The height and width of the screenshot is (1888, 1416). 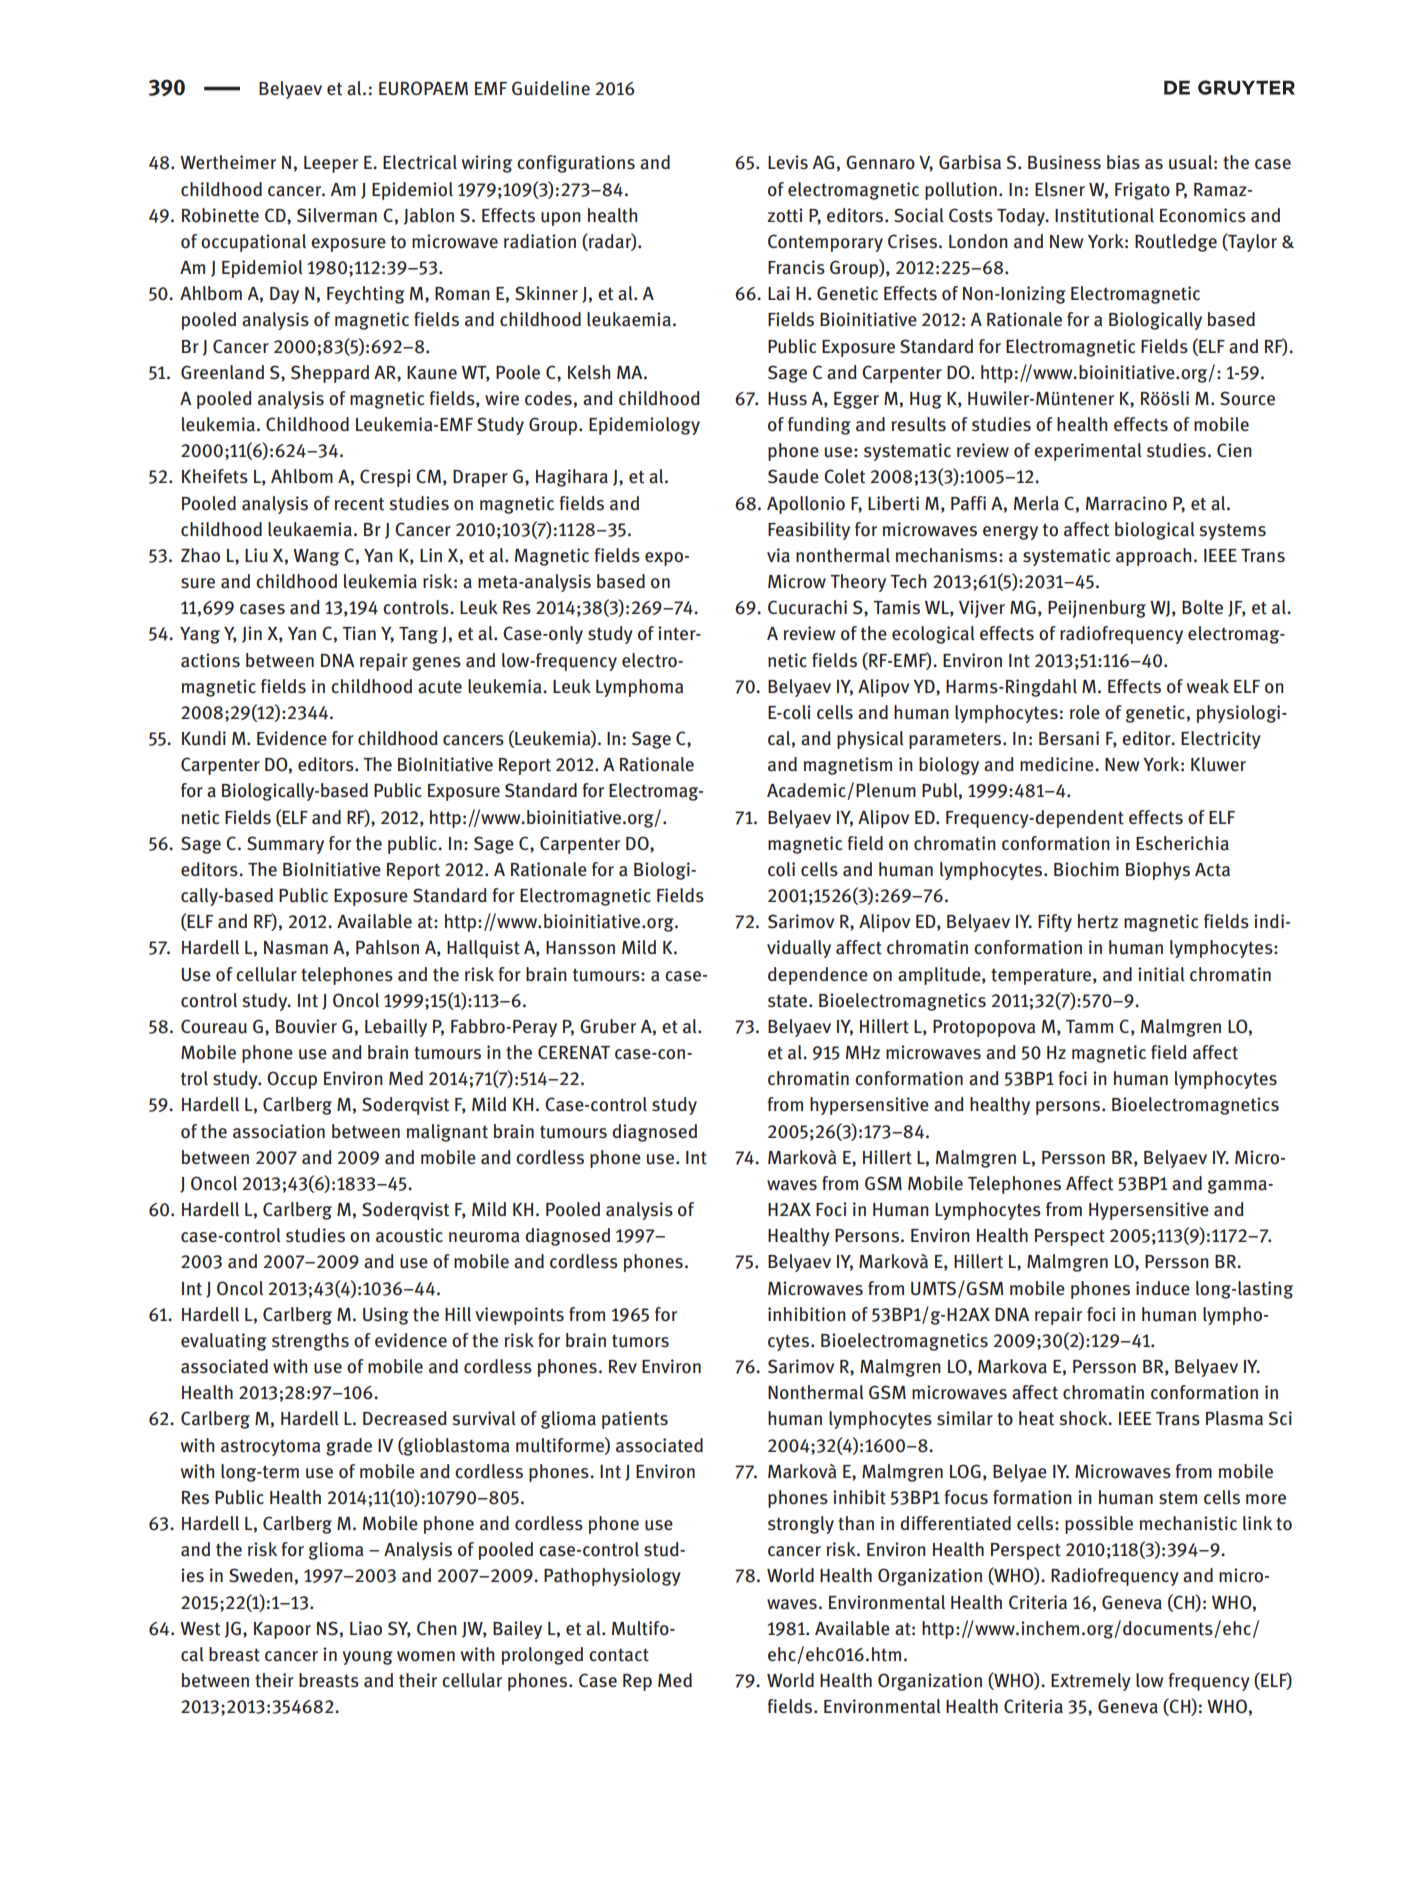 What do you see at coordinates (285, 845) in the screenshot?
I see `Summary` at bounding box center [285, 845].
